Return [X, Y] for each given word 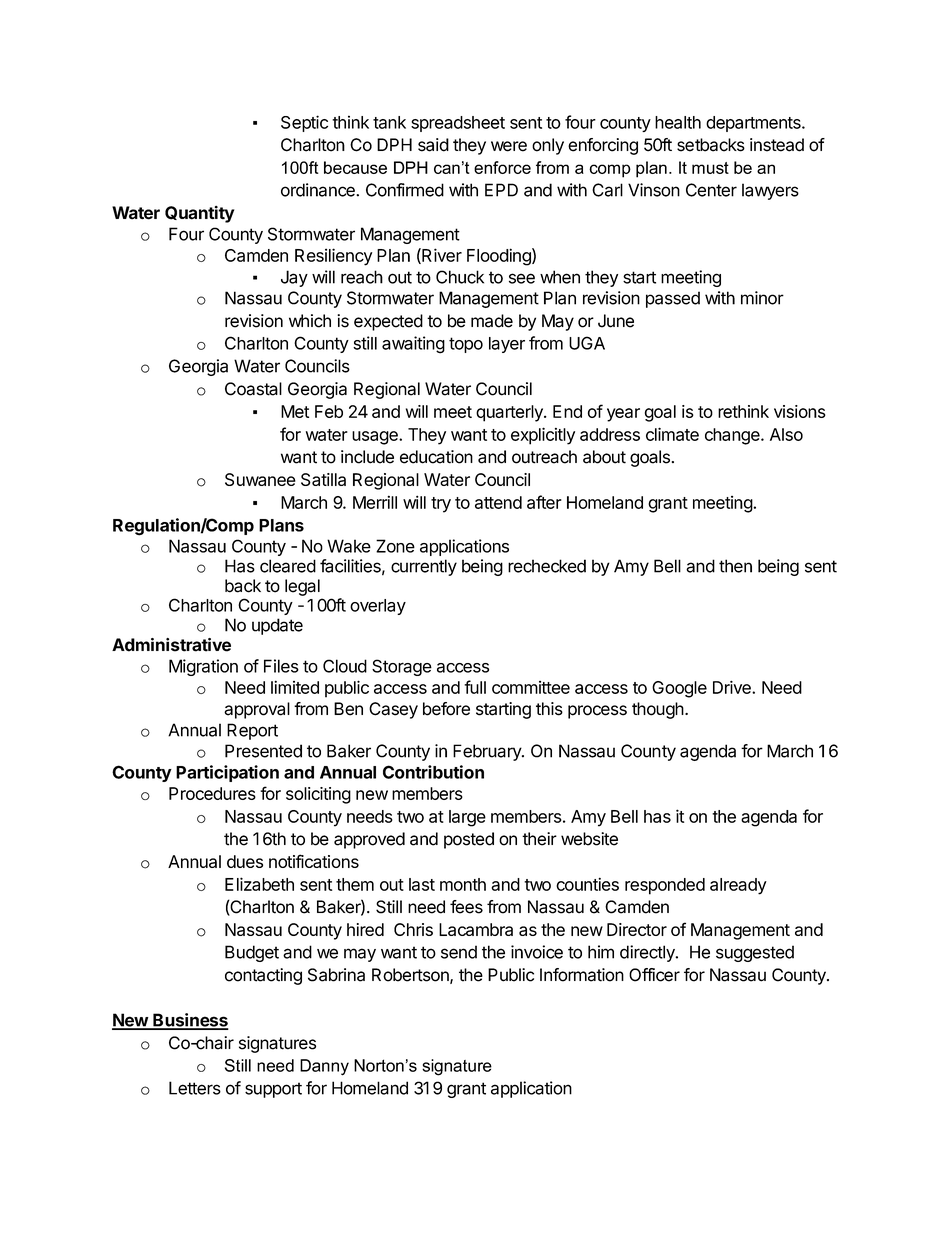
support [273, 1090]
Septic [304, 123]
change [733, 436]
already [738, 886]
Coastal [253, 389]
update [277, 626]
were [509, 146]
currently [424, 567]
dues [245, 861]
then [735, 566]
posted [469, 840]
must [710, 168]
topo [466, 345]
